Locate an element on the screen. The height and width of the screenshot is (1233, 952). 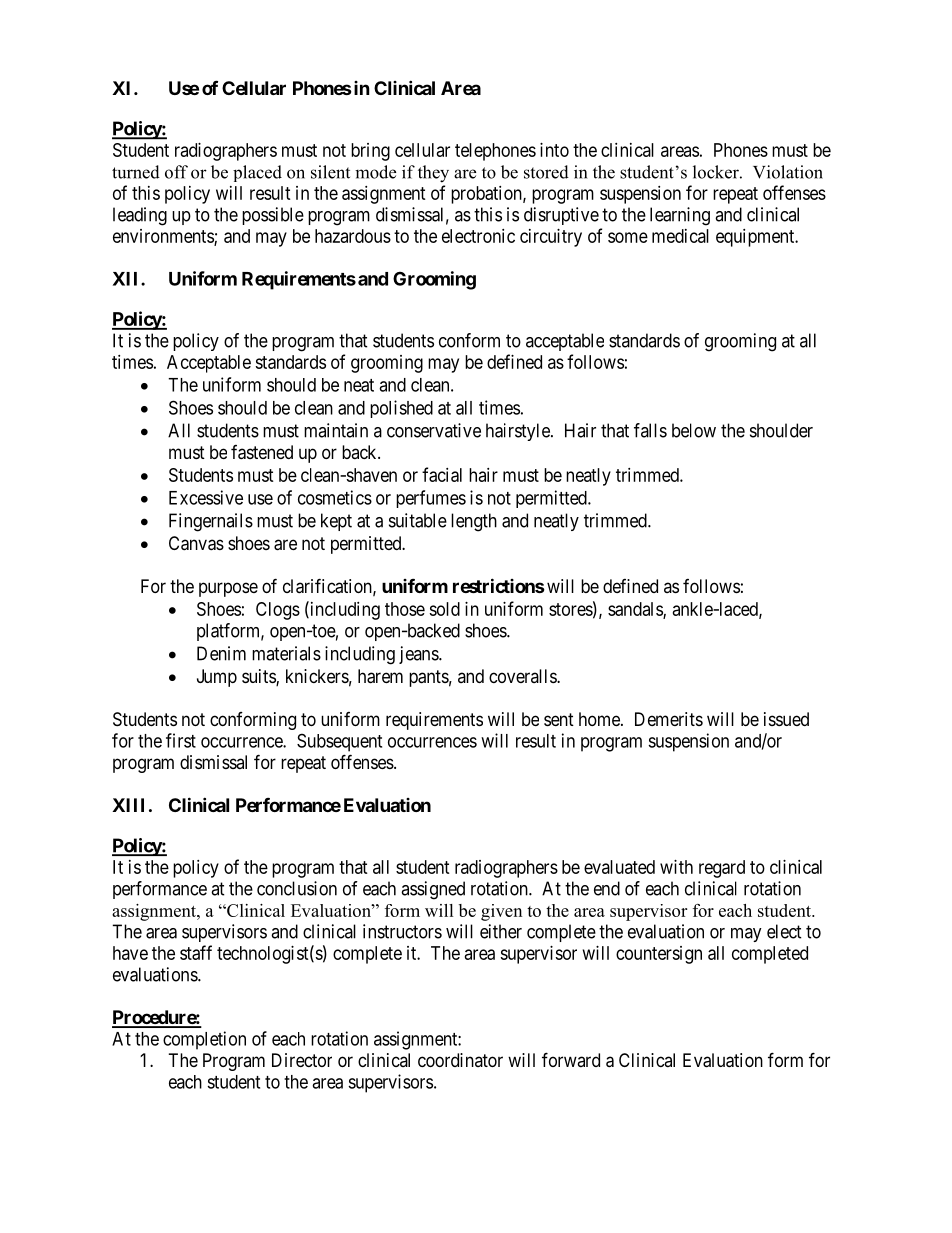
sold is located at coordinates (444, 609).
